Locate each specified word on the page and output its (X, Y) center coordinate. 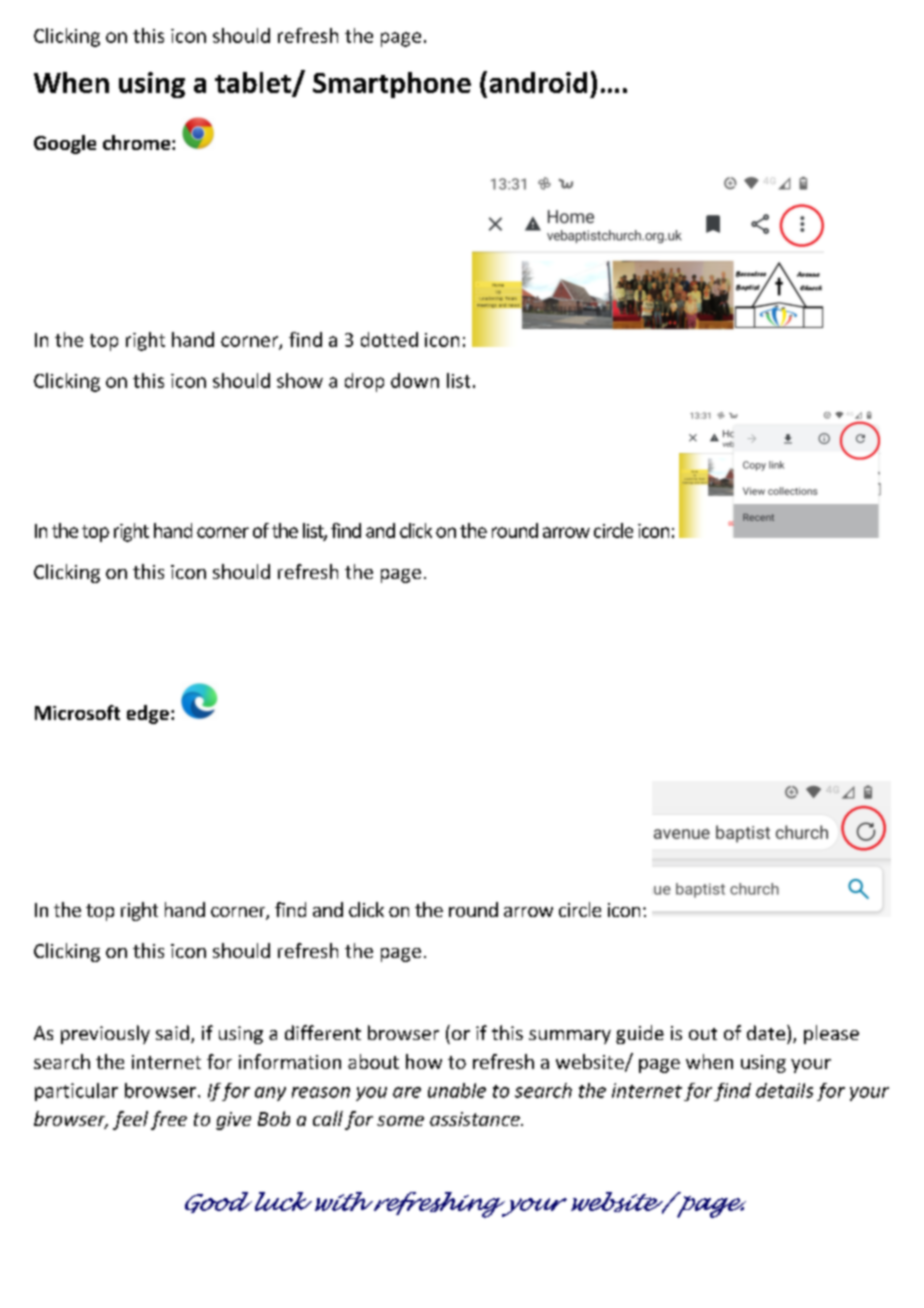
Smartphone (392, 85)
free (169, 1120)
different (323, 1032)
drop (364, 382)
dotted (389, 339)
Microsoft (77, 712)
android (538, 82)
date (766, 1032)
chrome (136, 142)
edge (148, 714)
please (831, 1034)
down (415, 380)
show (300, 380)
